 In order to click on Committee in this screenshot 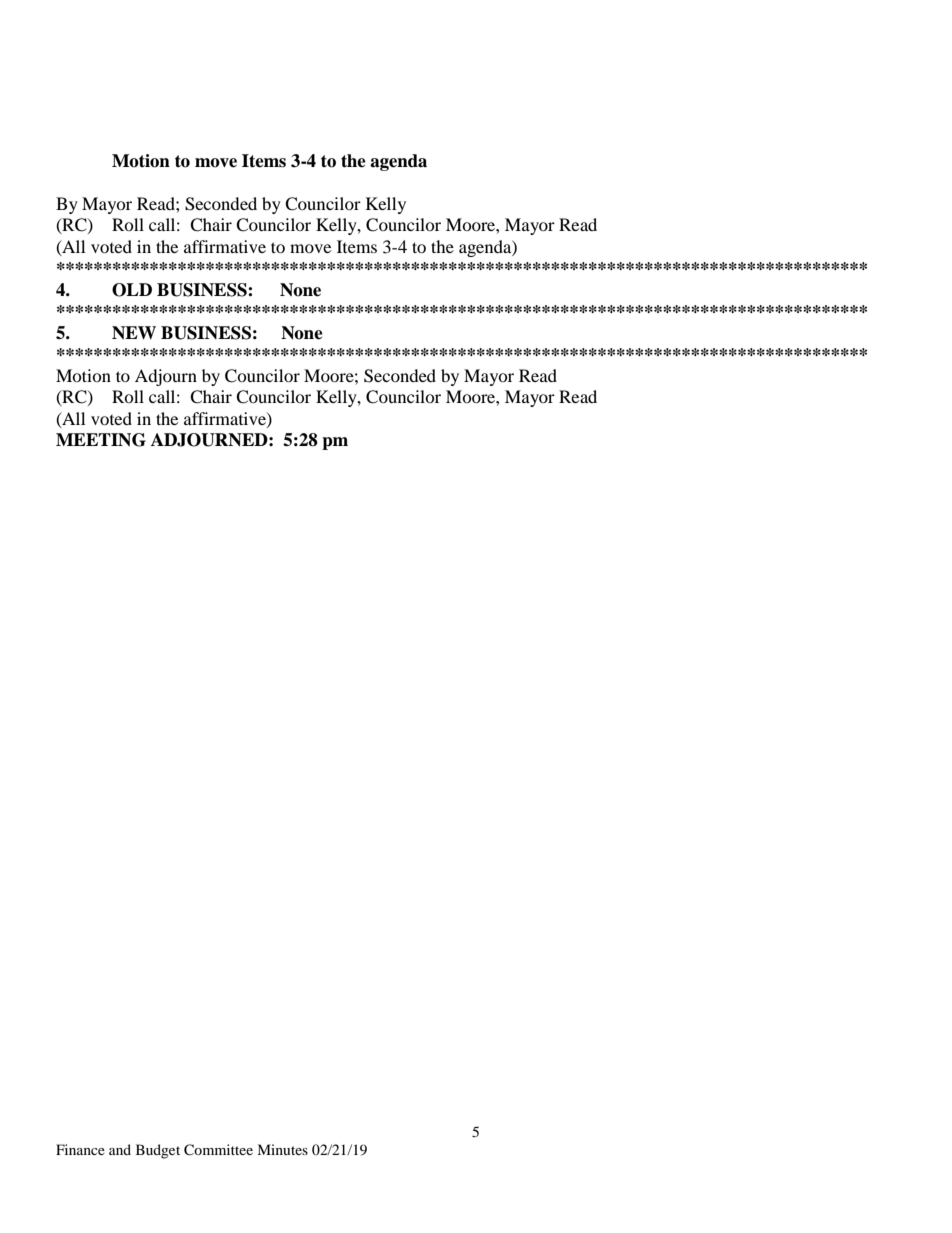, I will do `click(218, 1150)`.
